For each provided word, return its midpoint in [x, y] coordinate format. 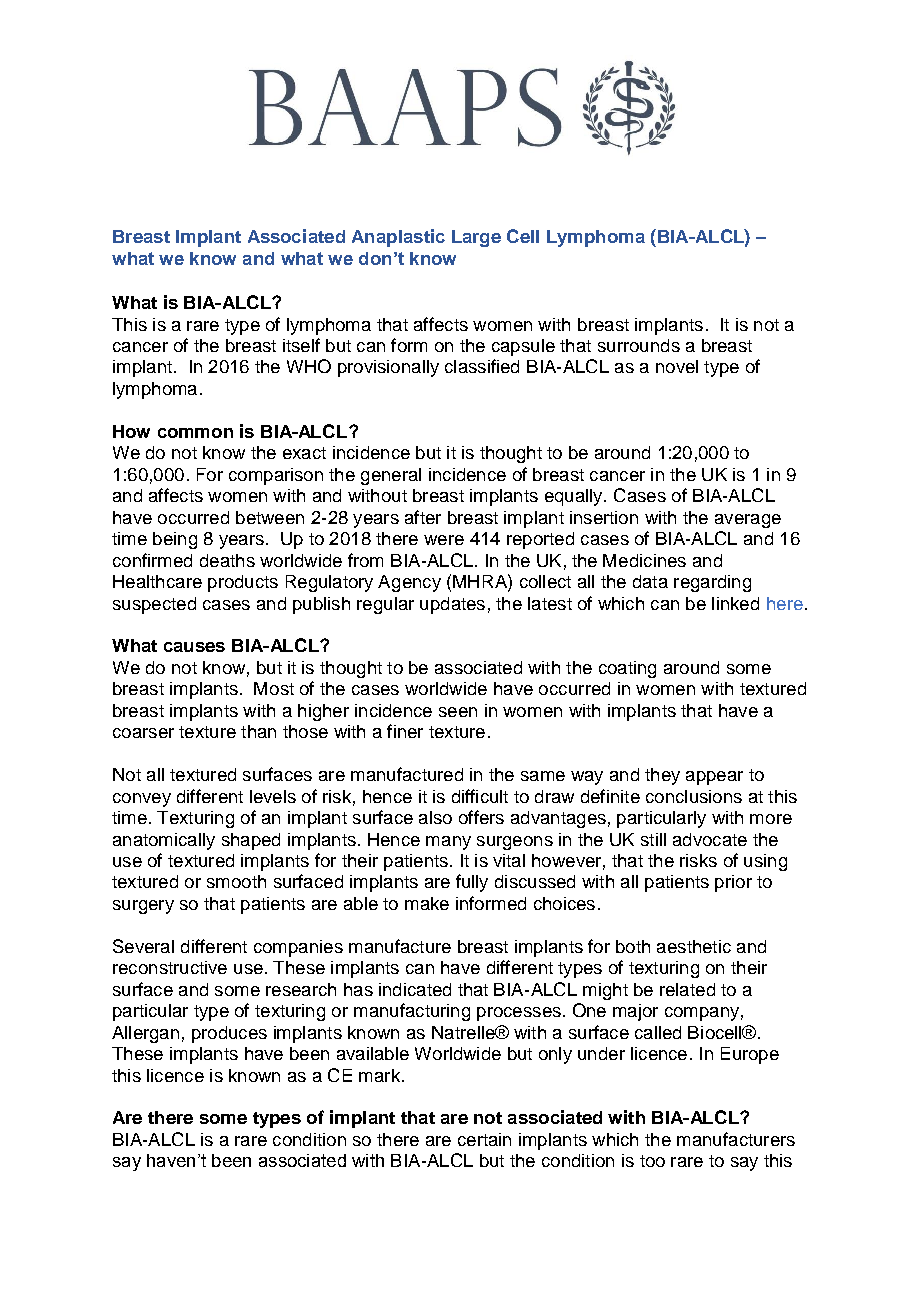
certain [484, 1139]
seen [458, 712]
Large [476, 238]
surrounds [639, 345]
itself [301, 345]
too [652, 1161]
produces [229, 1034]
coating [627, 669]
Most [274, 688]
